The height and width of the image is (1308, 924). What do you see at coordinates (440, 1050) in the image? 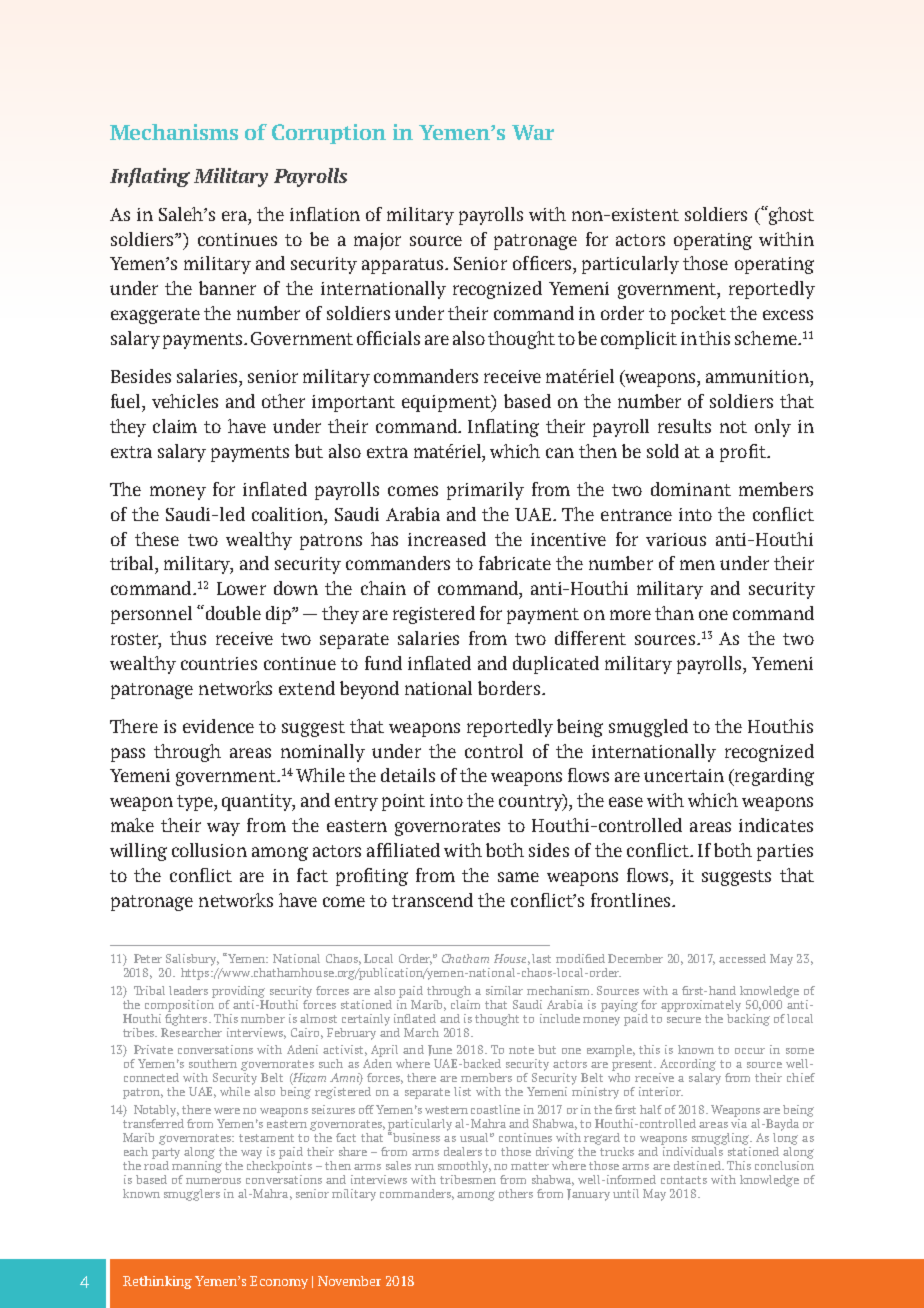
I see `June` at bounding box center [440, 1050].
